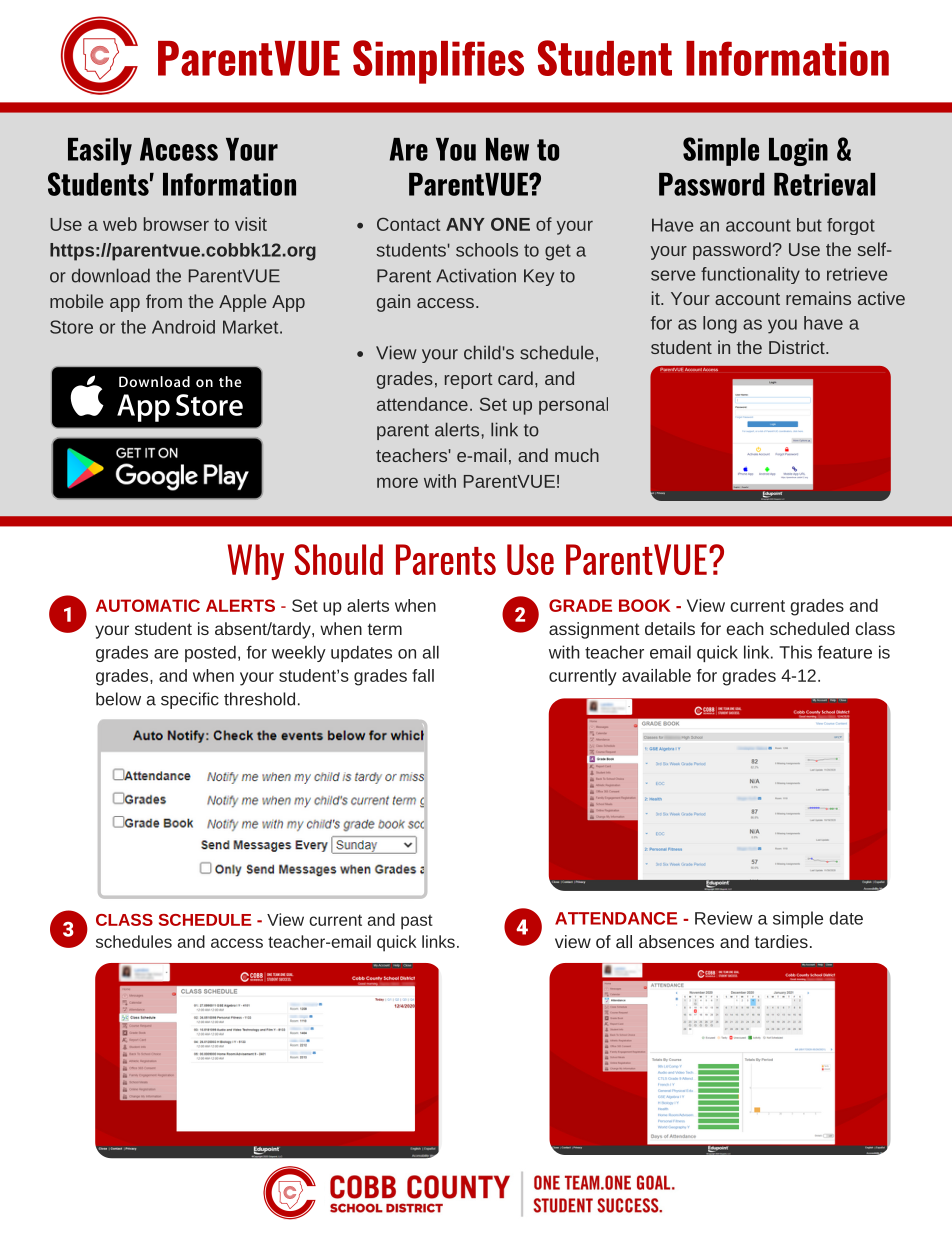  I want to click on District, so click(798, 347).
